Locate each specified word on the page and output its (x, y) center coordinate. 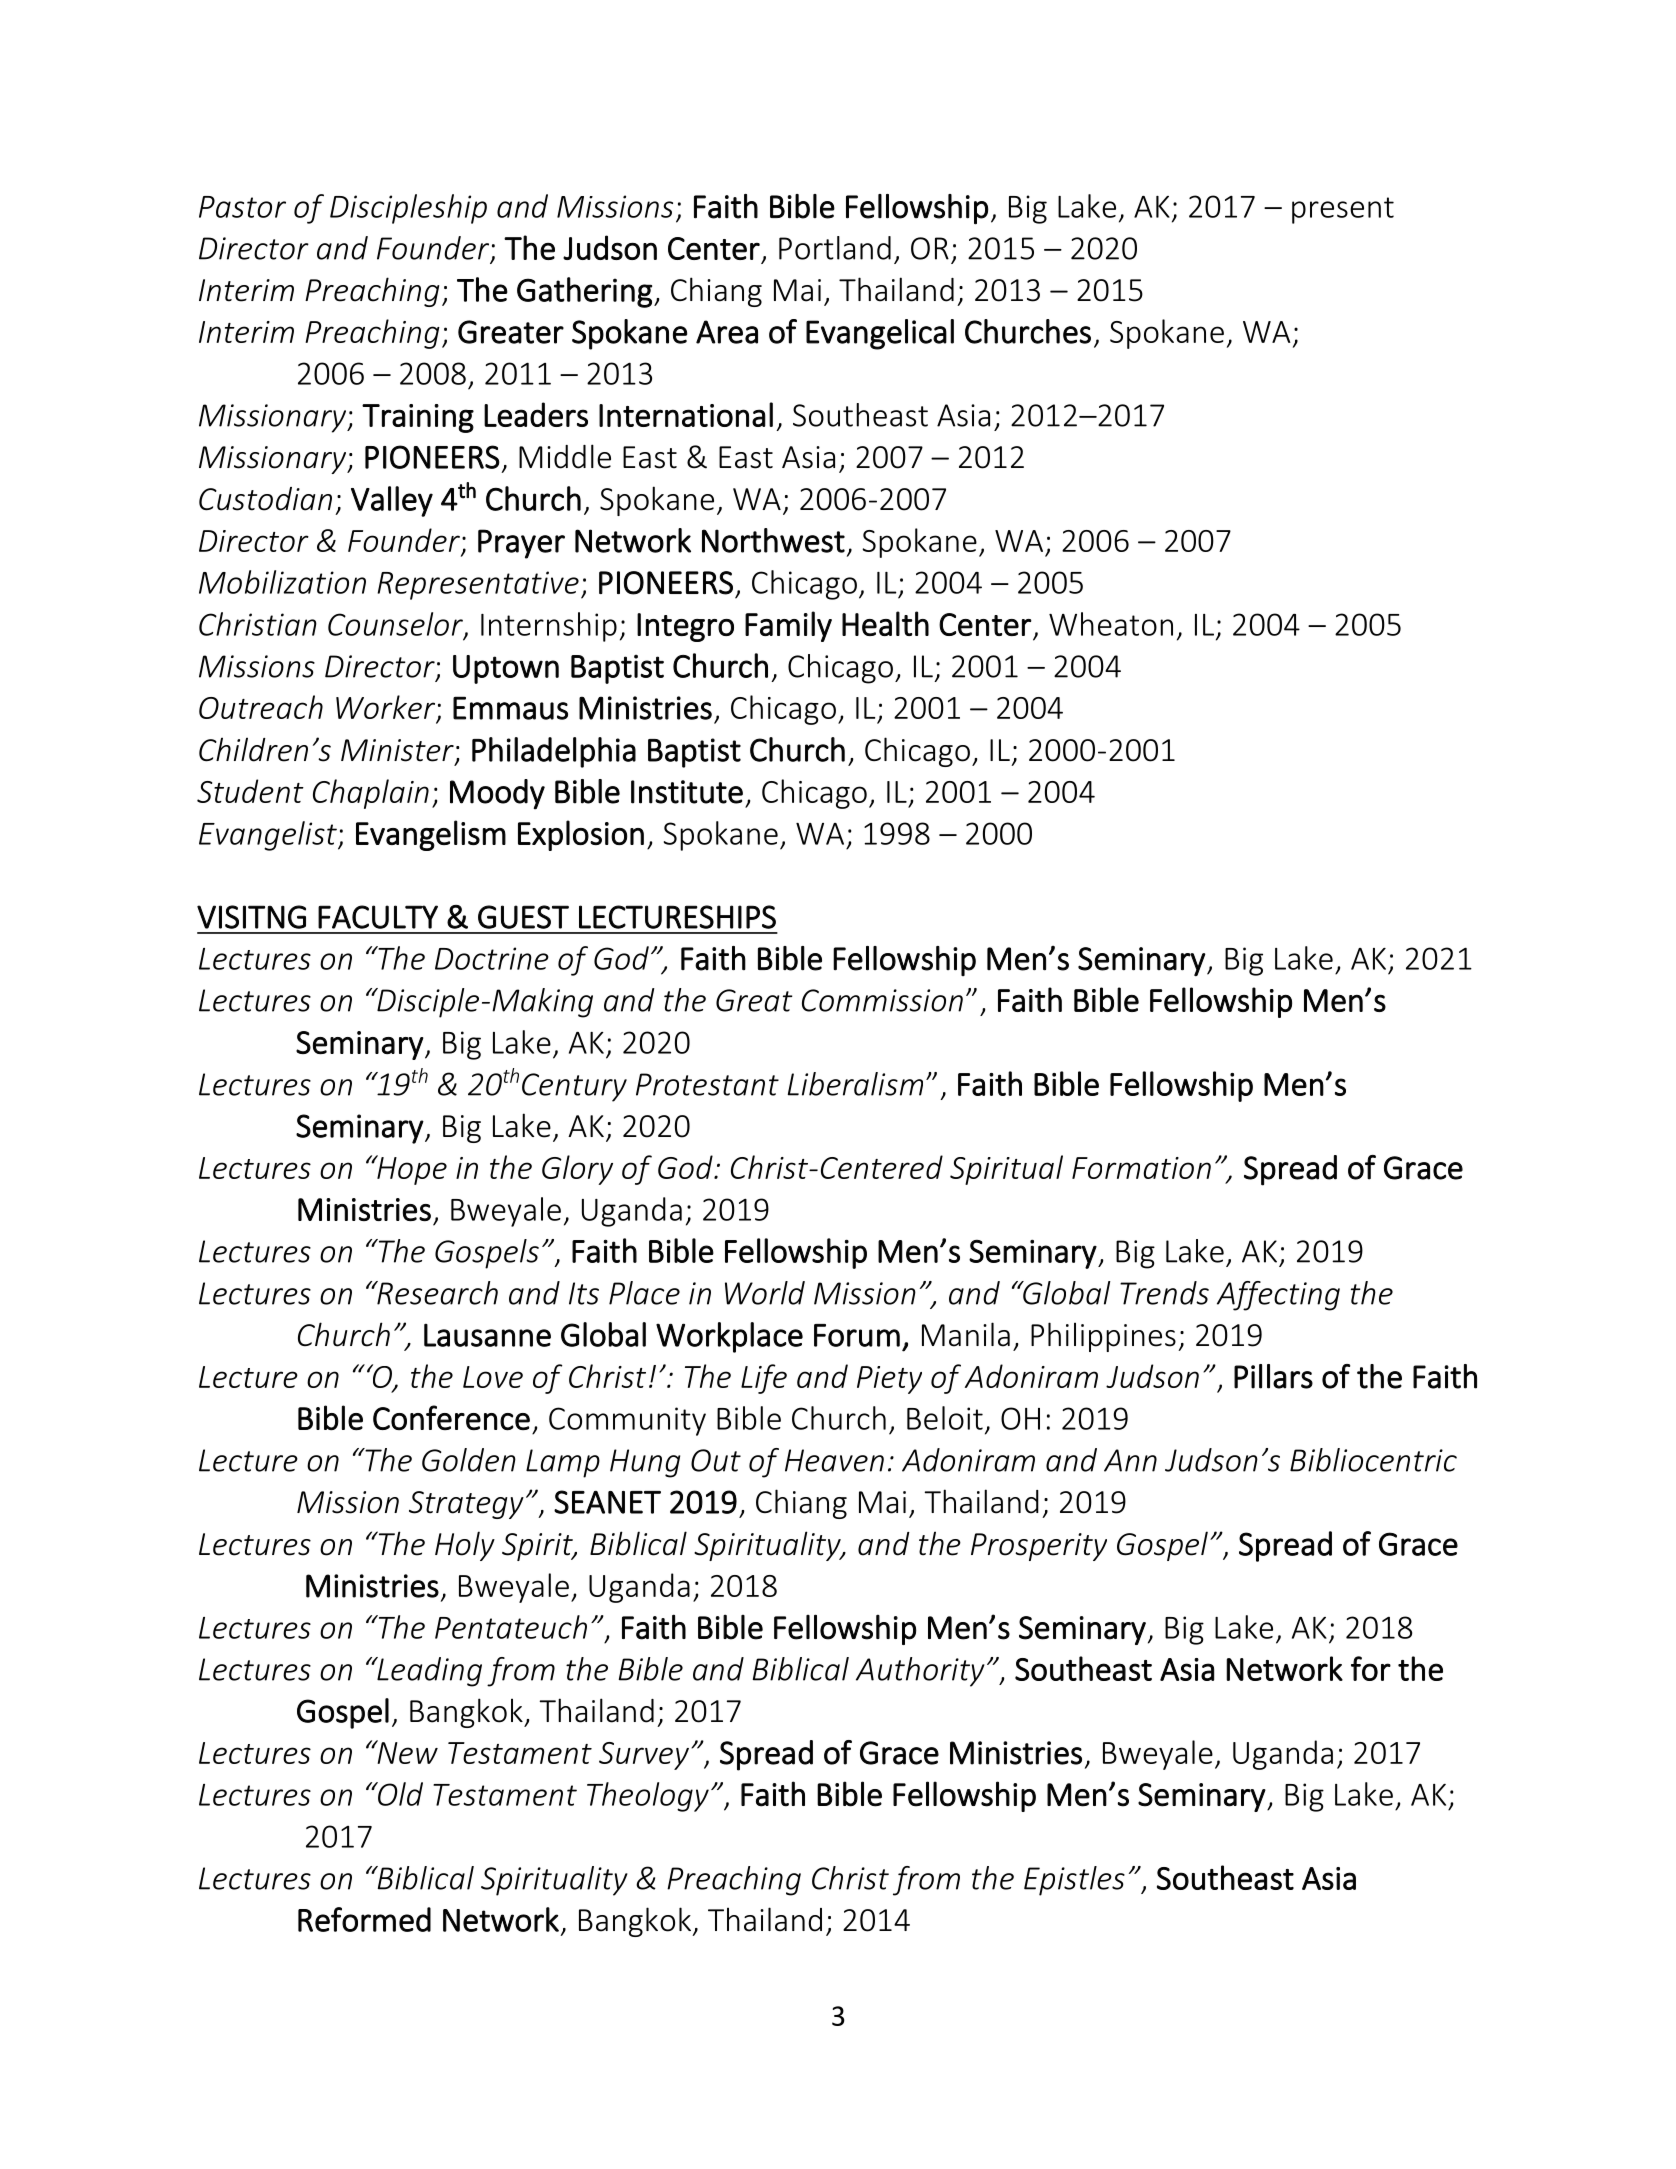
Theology (648, 1797)
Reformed (364, 1919)
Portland (835, 248)
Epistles (1074, 1881)
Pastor (242, 207)
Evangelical (880, 334)
